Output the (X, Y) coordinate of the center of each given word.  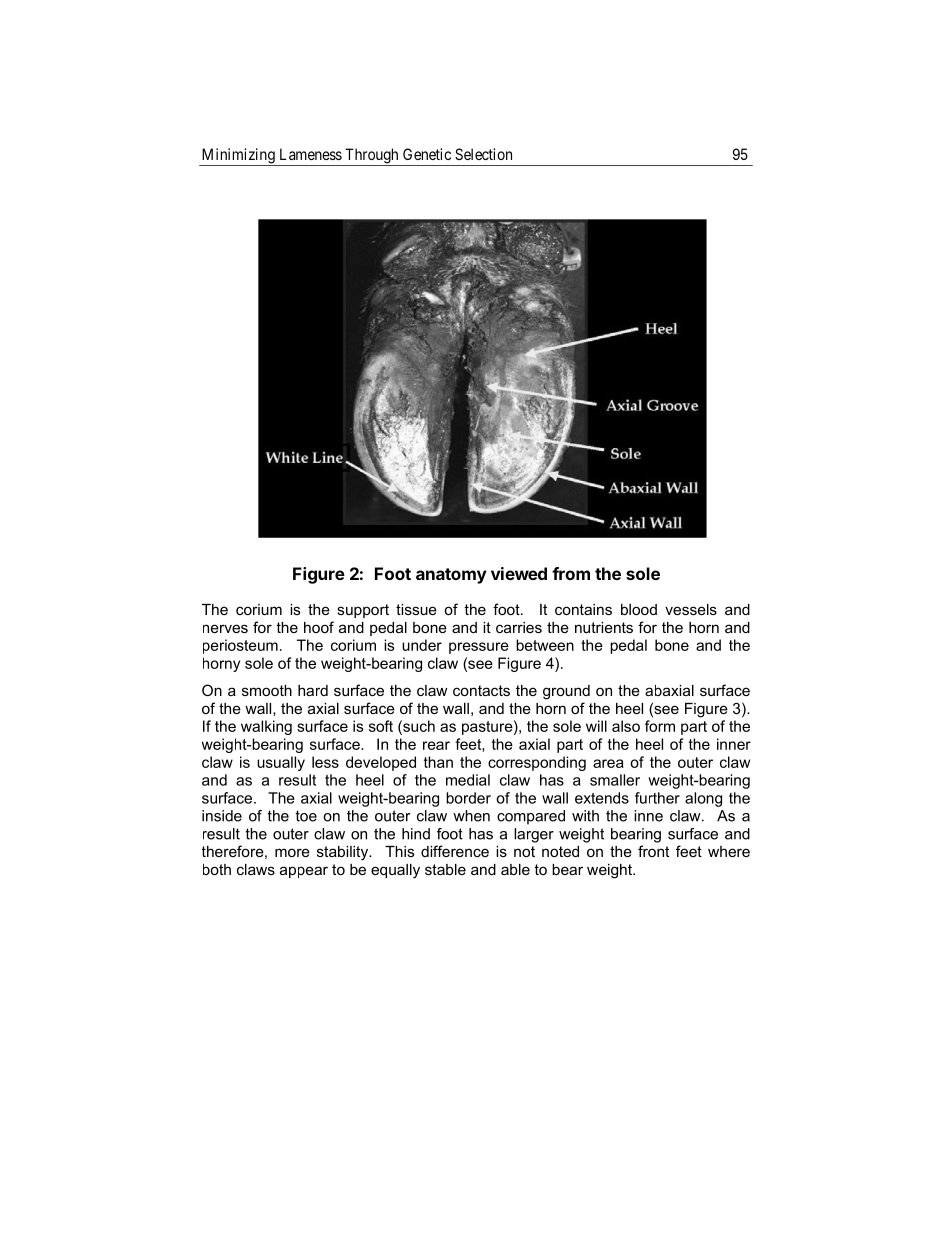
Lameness (311, 154)
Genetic (427, 154)
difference (455, 851)
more (292, 852)
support (363, 611)
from (571, 573)
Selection (483, 154)
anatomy (451, 576)
